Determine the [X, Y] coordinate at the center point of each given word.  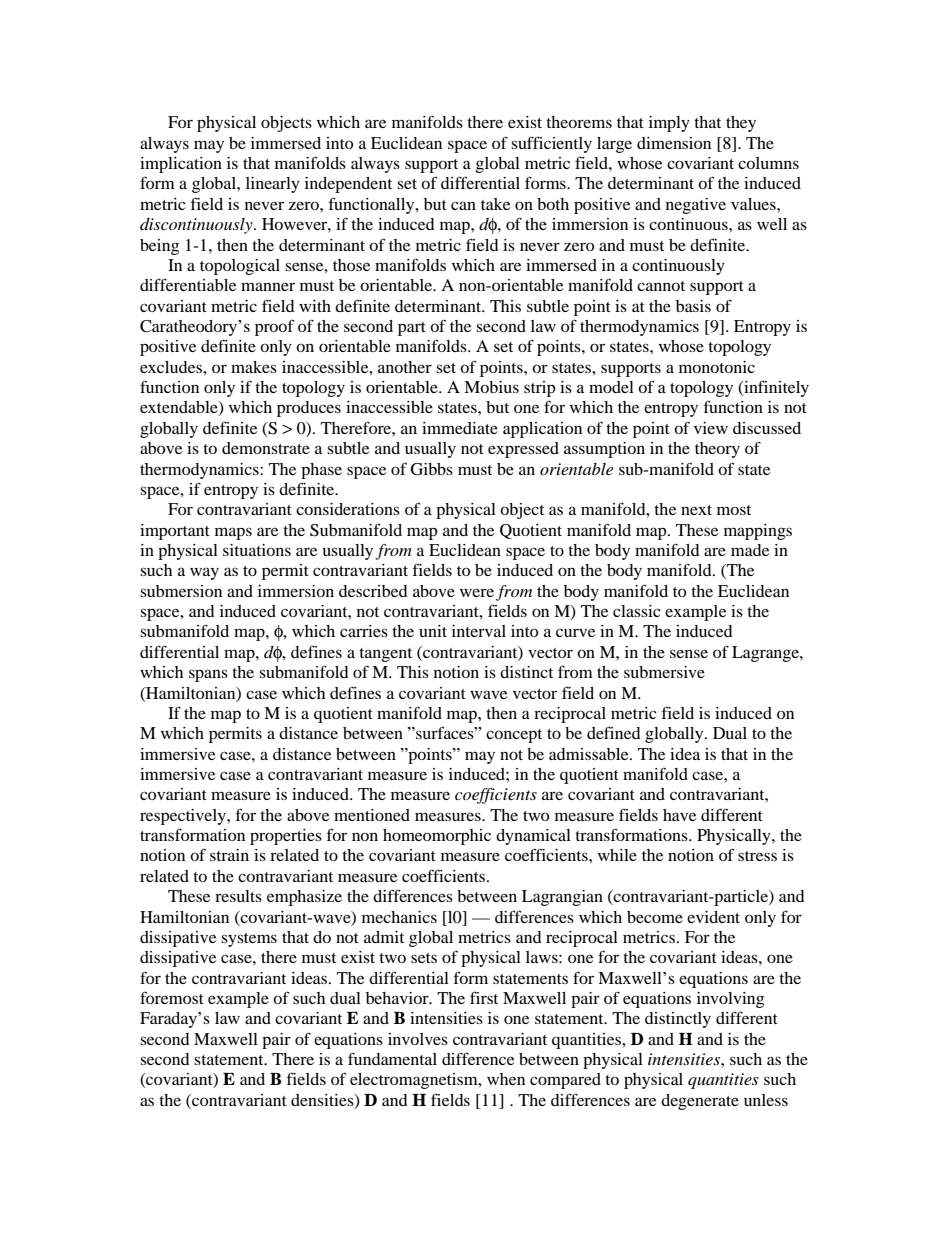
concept [514, 736]
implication [181, 165]
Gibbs [432, 469]
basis [693, 306]
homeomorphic [437, 837]
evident [713, 917]
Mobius [491, 387]
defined [614, 732]
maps [233, 533]
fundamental [392, 1058]
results [238, 896]
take [495, 204]
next [696, 510]
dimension [674, 143]
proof [274, 327]
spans [208, 675]
